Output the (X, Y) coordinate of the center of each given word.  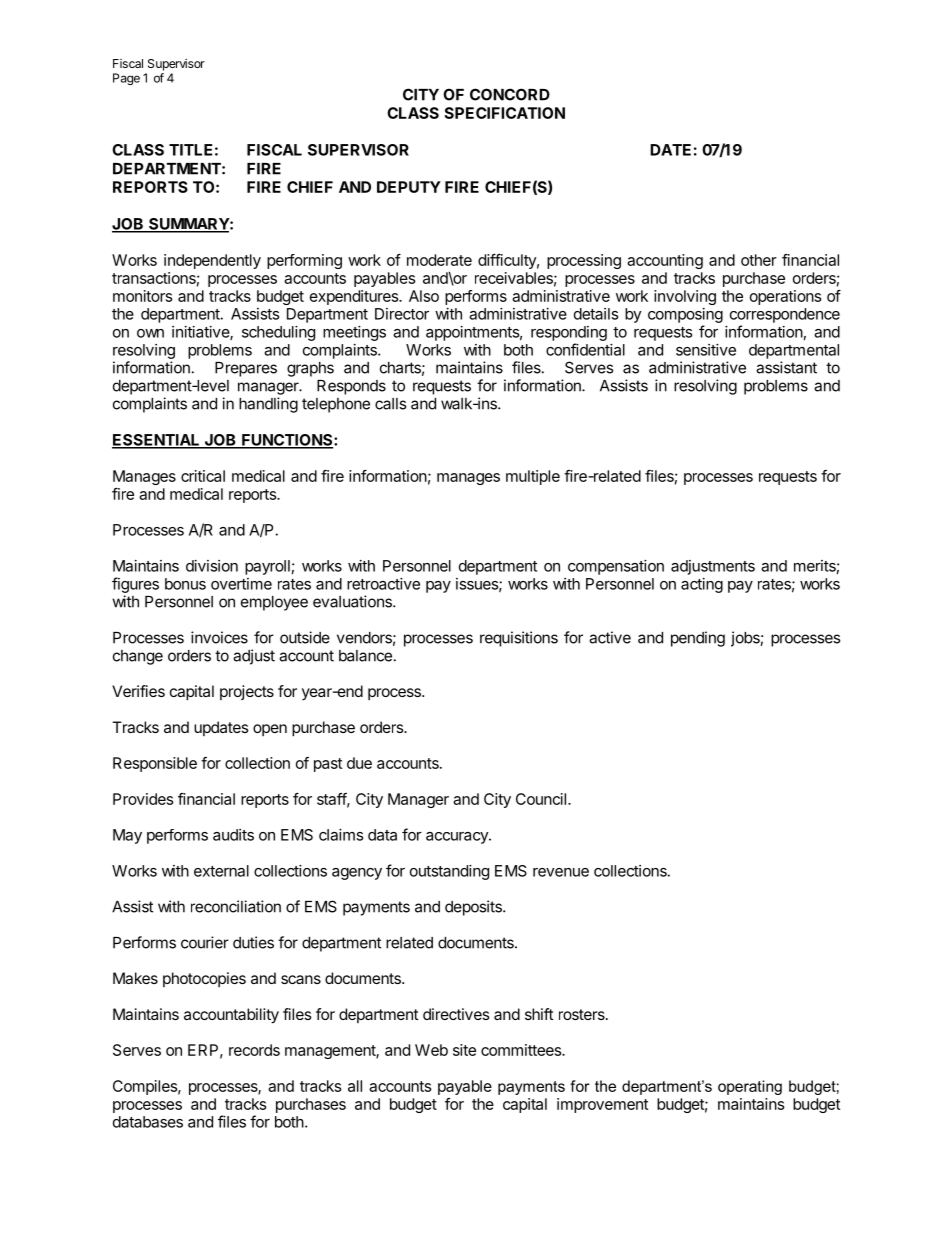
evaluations (353, 601)
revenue (561, 872)
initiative (201, 333)
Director (402, 314)
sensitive (706, 350)
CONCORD (510, 94)
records (254, 1050)
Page (126, 79)
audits (233, 835)
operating (750, 1087)
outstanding (449, 872)
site (464, 1050)
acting (702, 585)
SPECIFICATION (504, 113)
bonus (185, 584)
